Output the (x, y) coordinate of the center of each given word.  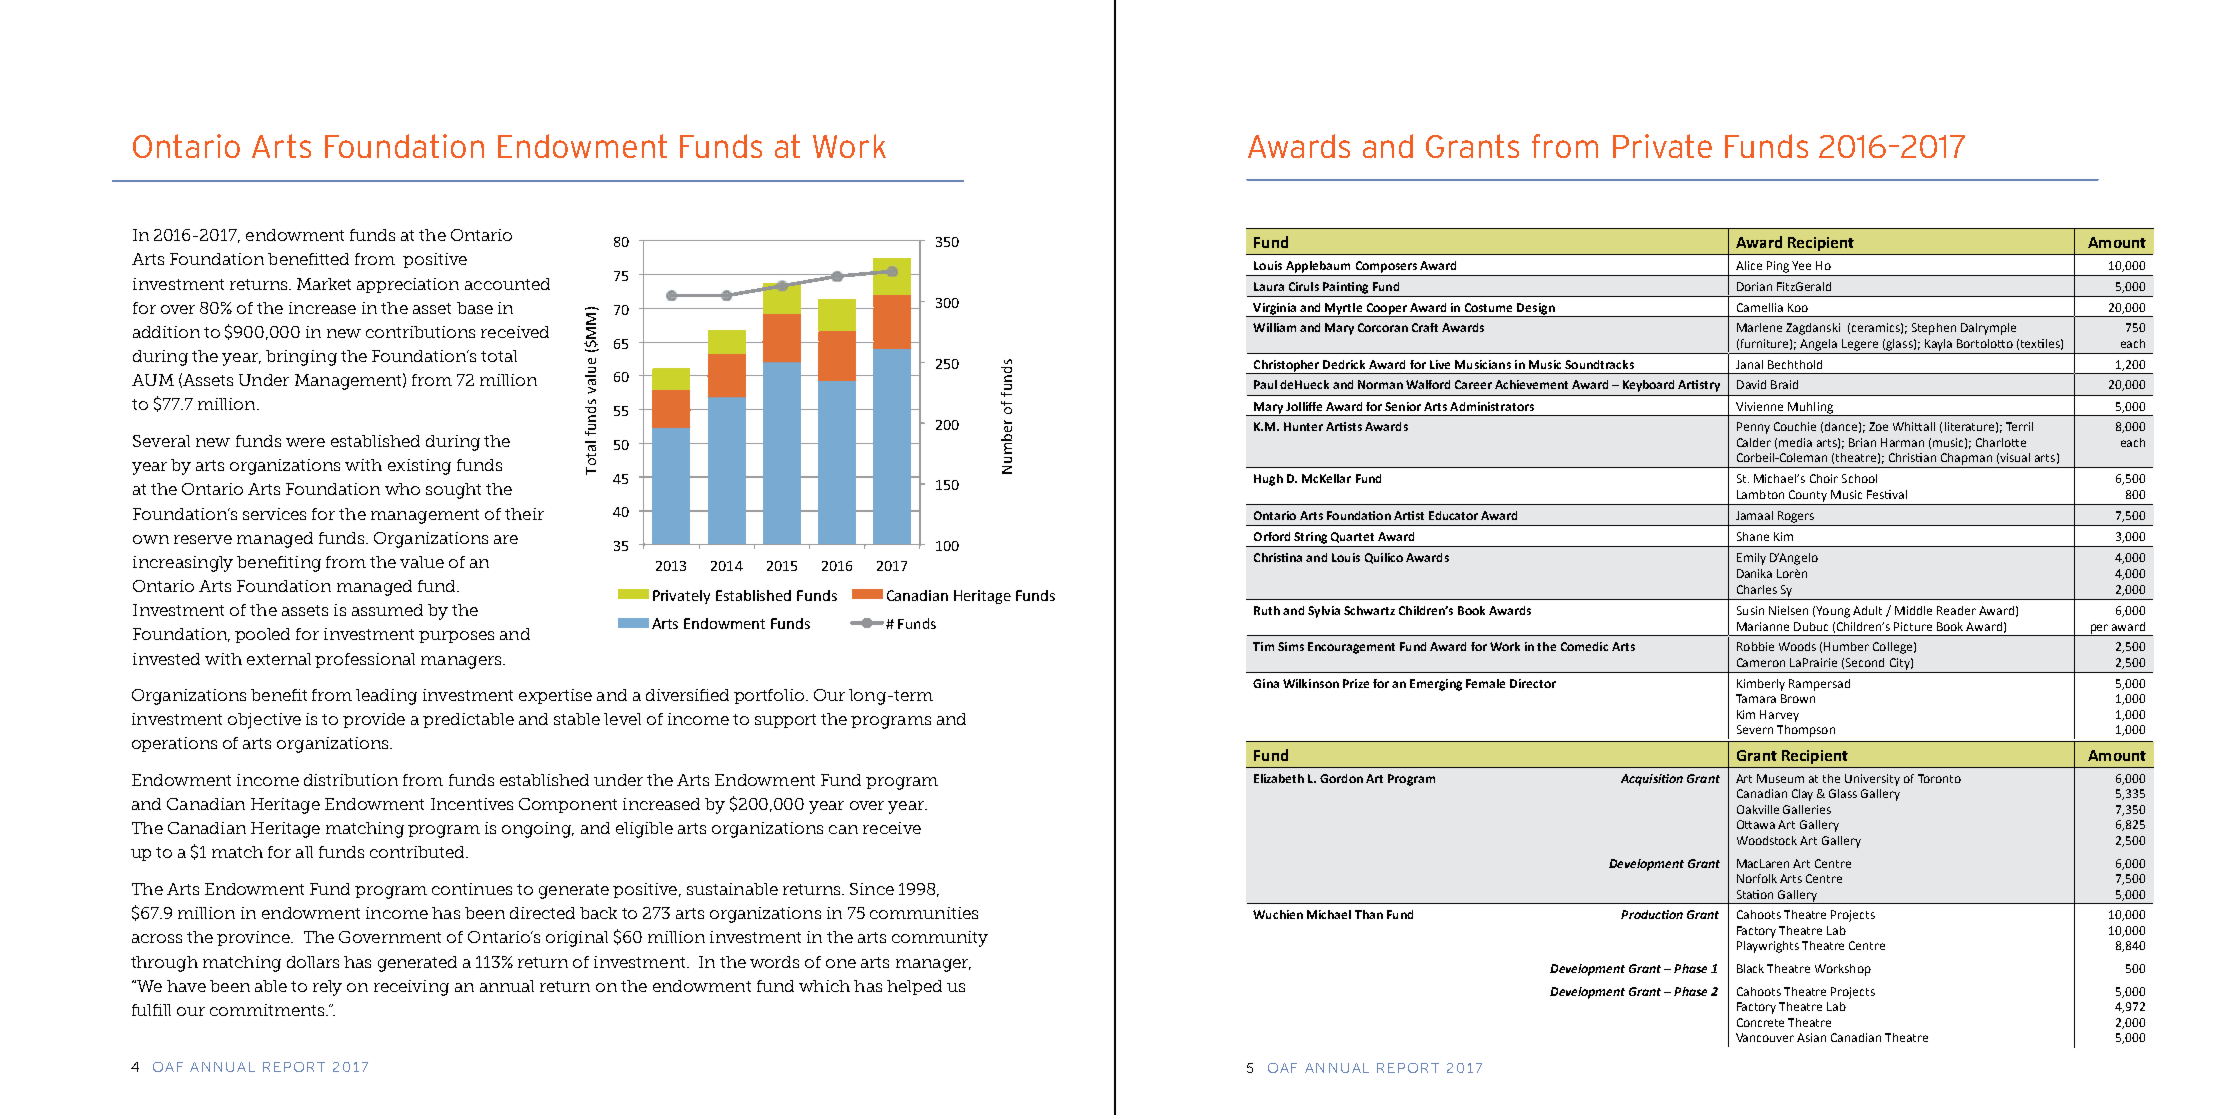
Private (1662, 146)
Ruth (1267, 610)
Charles (1757, 589)
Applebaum (1318, 267)
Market (324, 284)
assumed (387, 610)
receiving (411, 988)
